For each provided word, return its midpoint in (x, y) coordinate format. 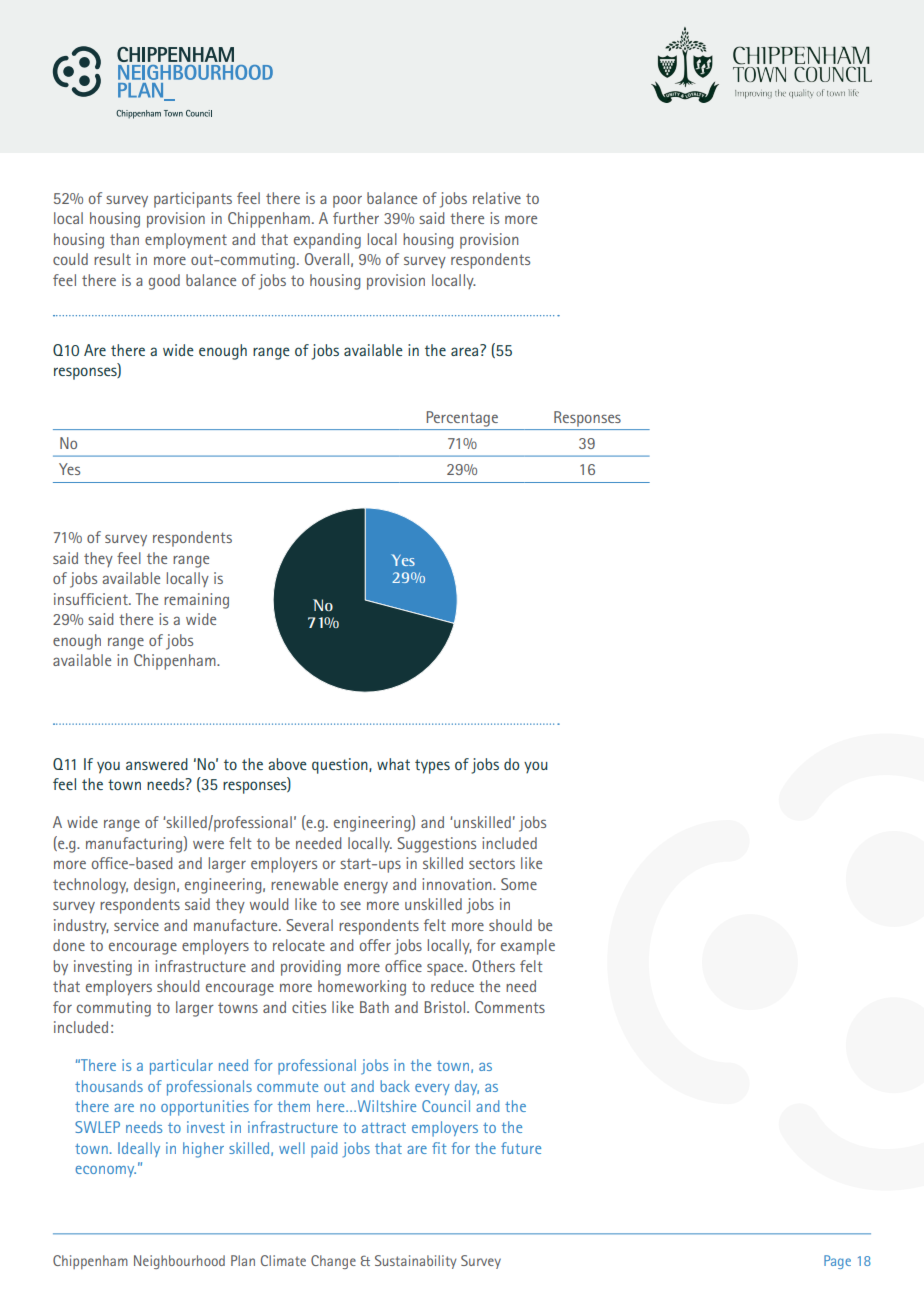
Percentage (462, 419)
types (432, 766)
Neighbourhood (179, 1262)
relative (497, 198)
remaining (196, 601)
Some (519, 884)
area (466, 350)
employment (186, 241)
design (154, 886)
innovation (458, 884)
